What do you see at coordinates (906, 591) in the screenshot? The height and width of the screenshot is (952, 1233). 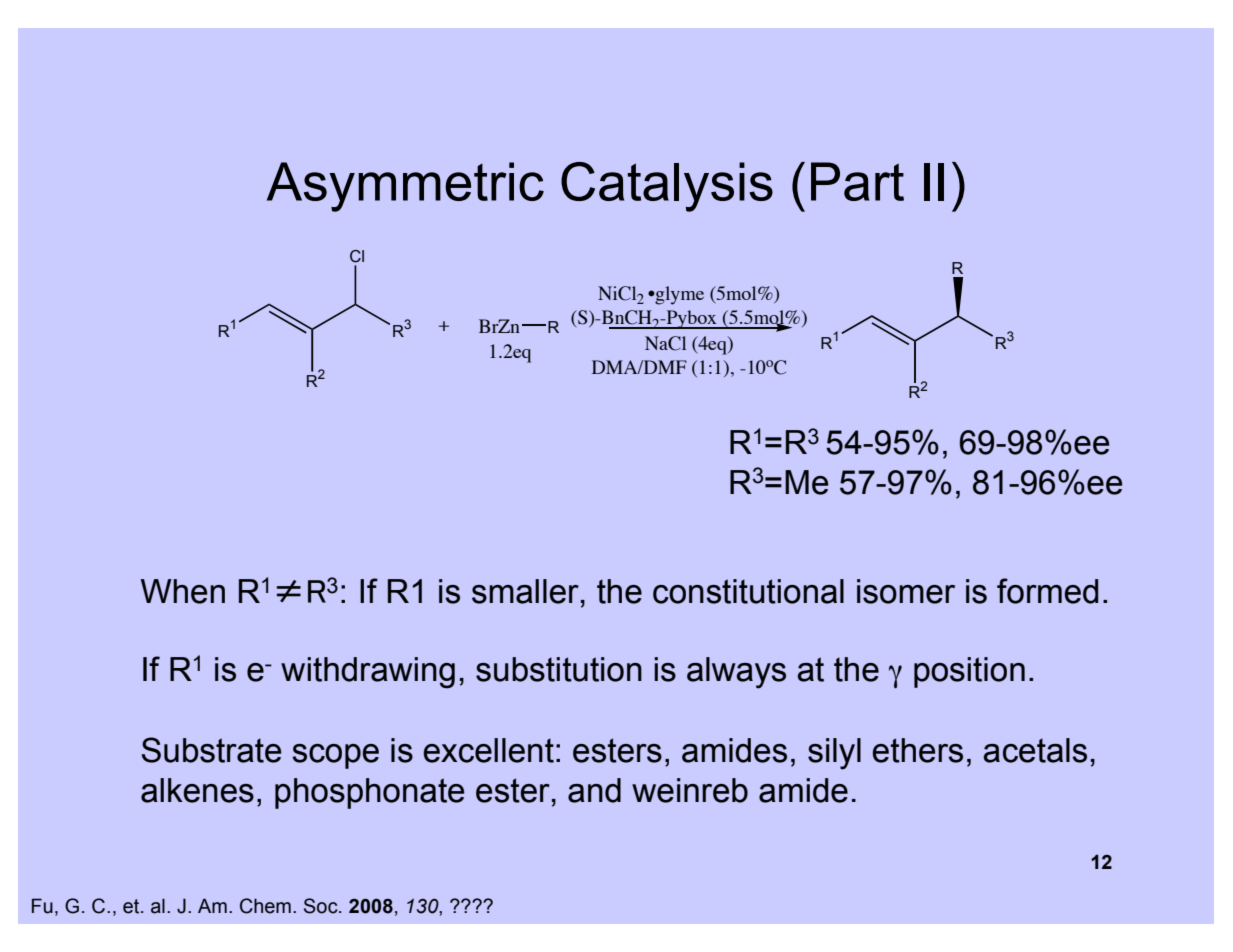 I see `isomer` at bounding box center [906, 591].
